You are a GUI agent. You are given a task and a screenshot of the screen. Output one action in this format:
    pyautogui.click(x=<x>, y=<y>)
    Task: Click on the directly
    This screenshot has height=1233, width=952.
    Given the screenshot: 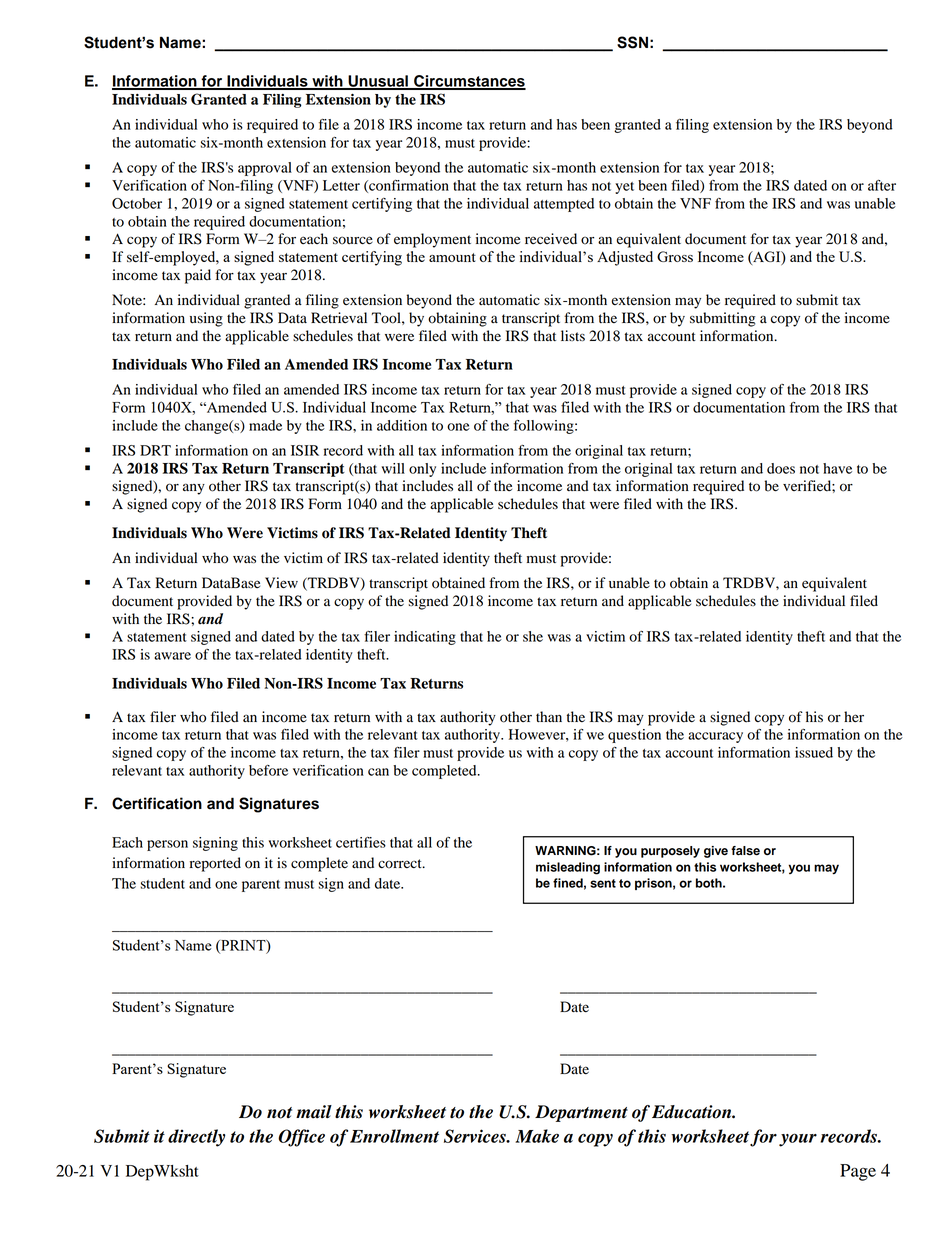 What is the action you would take?
    pyautogui.click(x=196, y=1138)
